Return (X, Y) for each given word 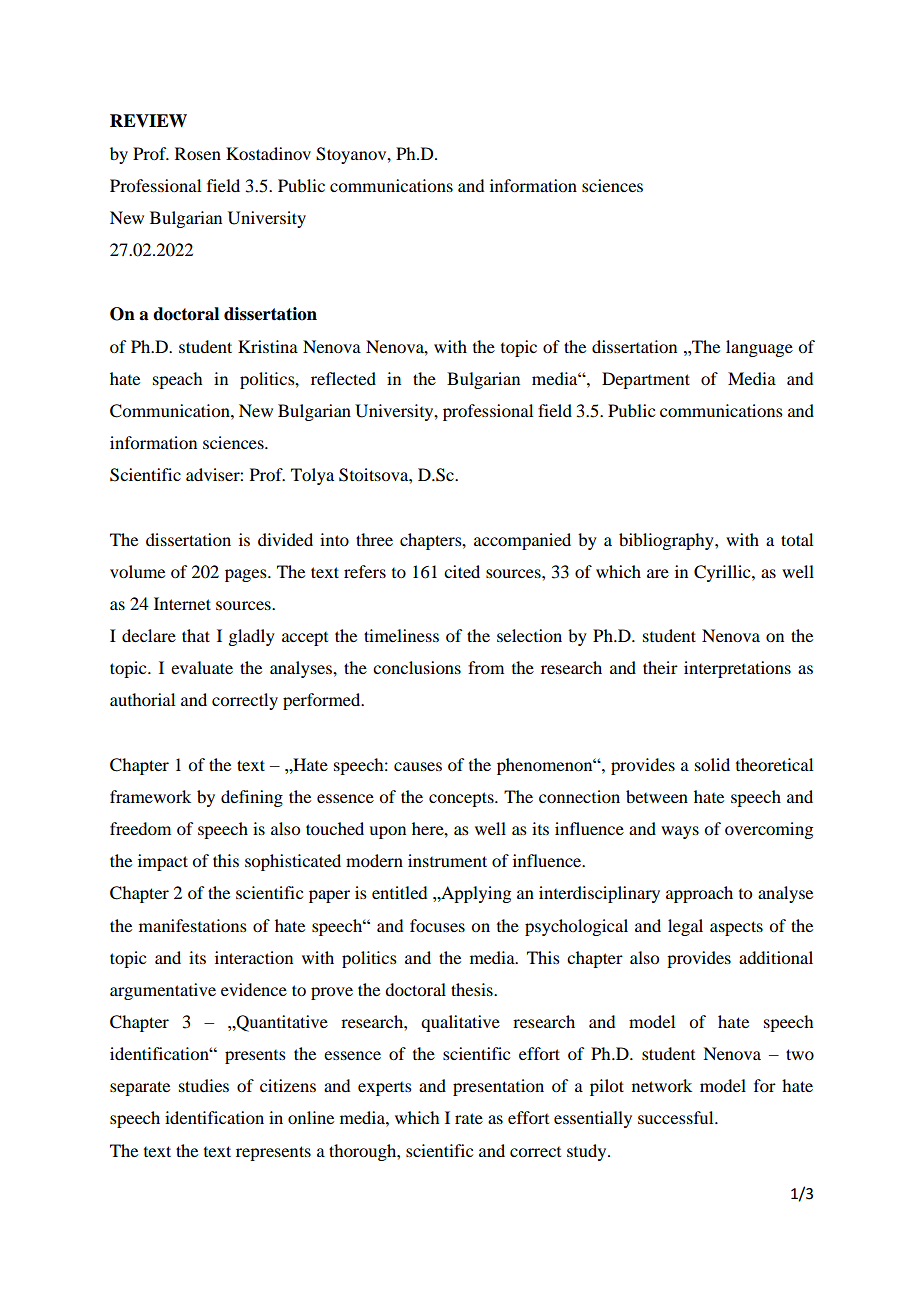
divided (285, 539)
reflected (343, 378)
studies (204, 1085)
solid (712, 764)
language (759, 348)
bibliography (667, 541)
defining (252, 798)
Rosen (198, 153)
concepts (462, 799)
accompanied (522, 541)
